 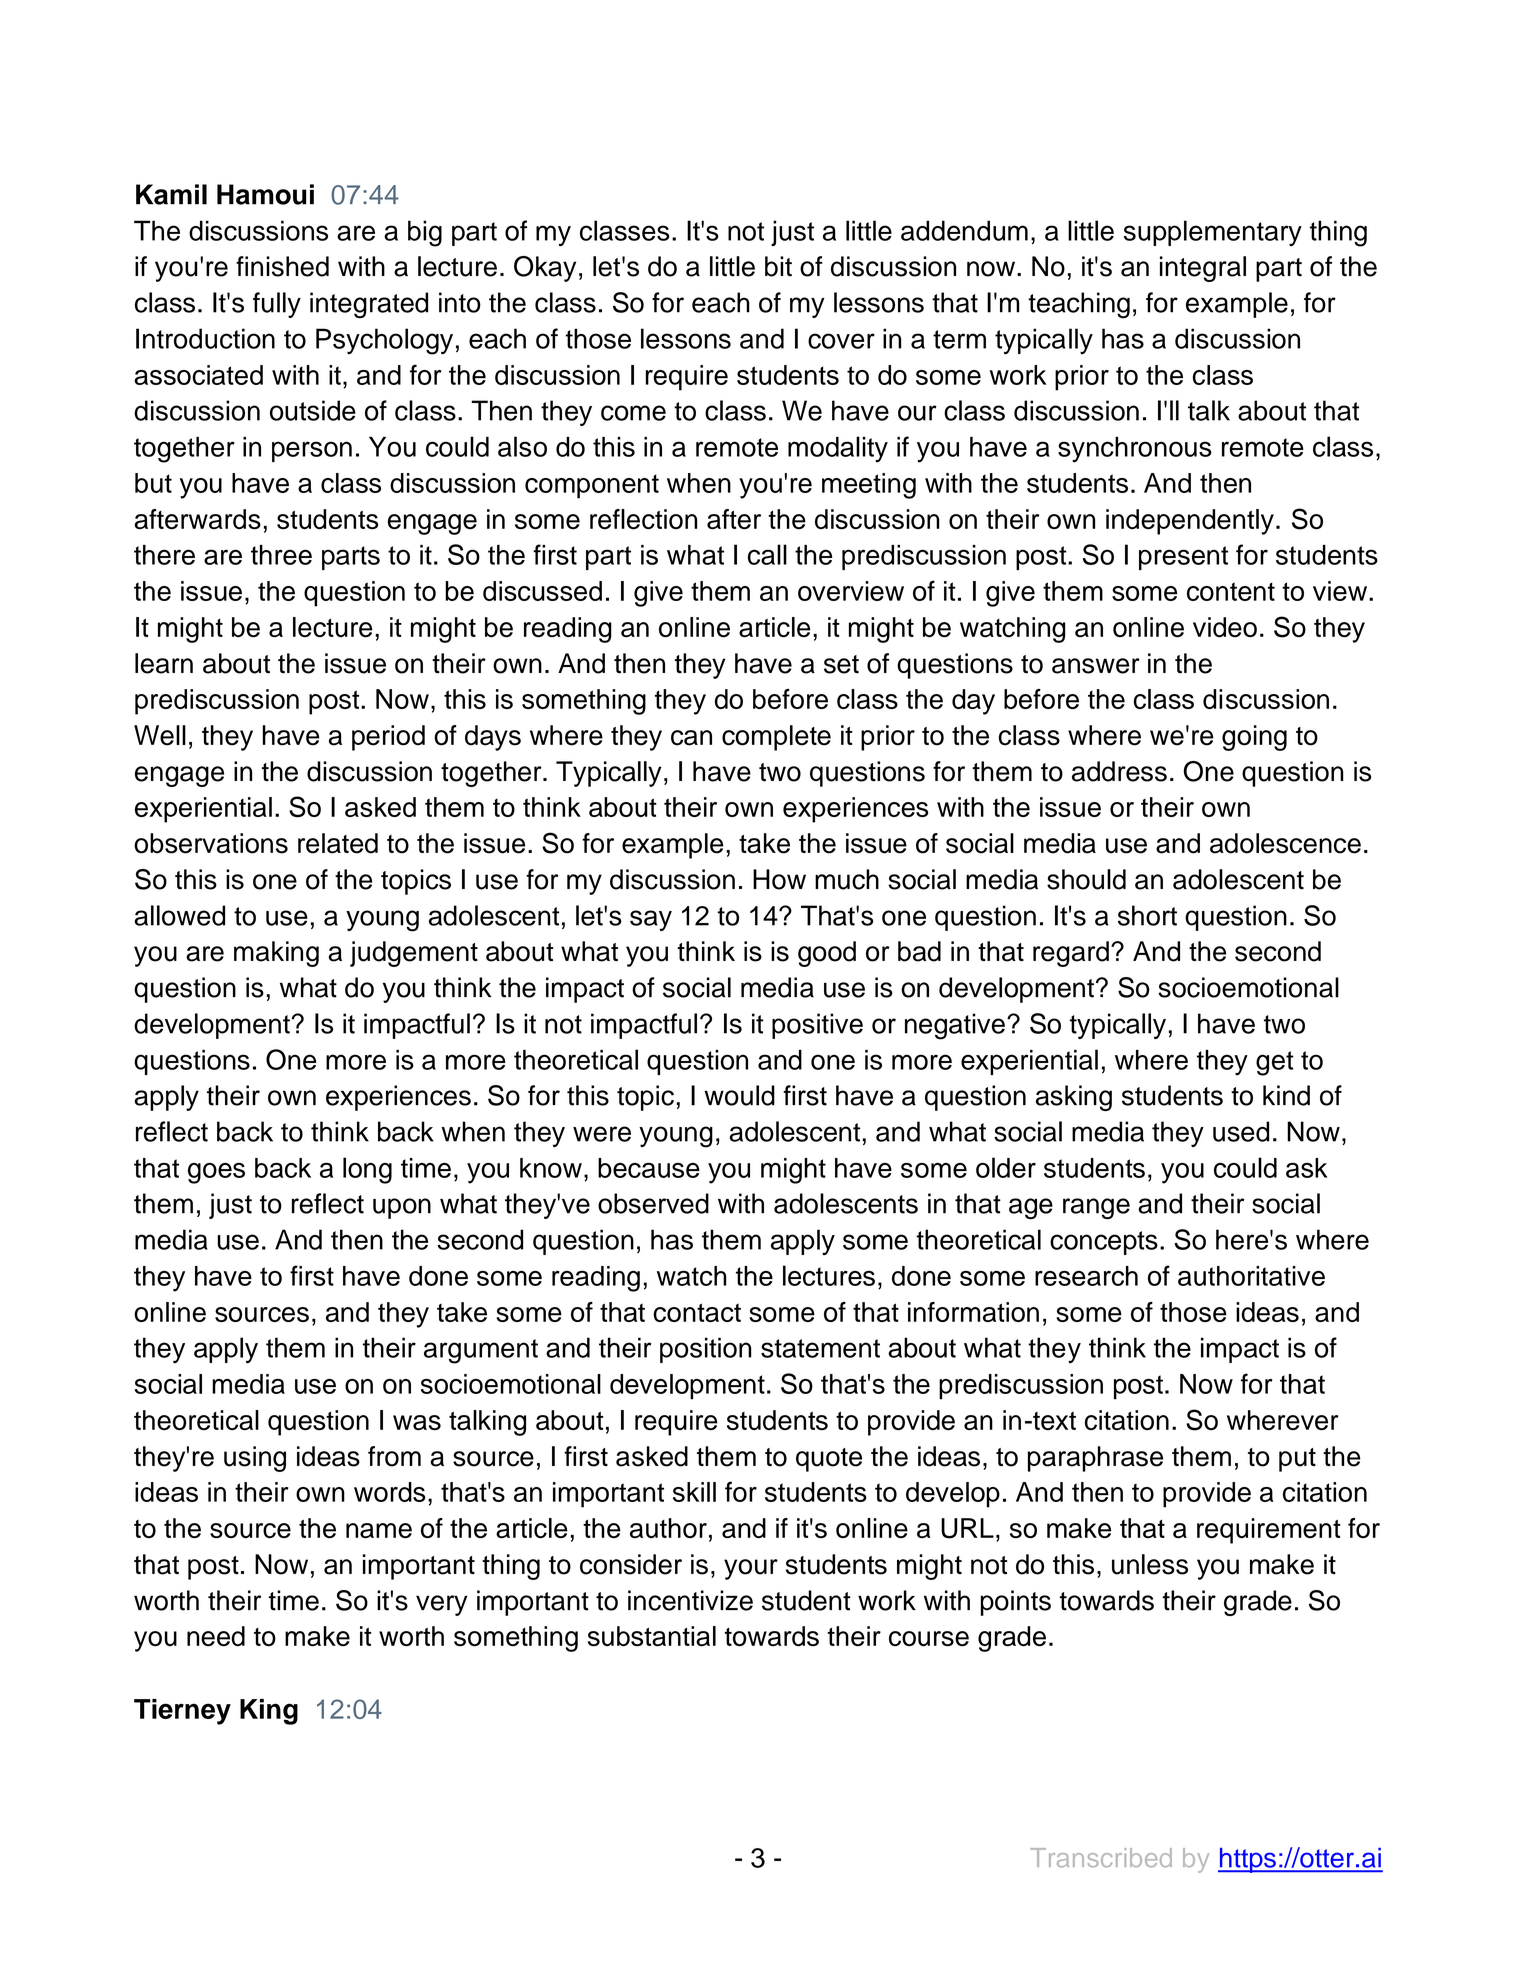 I want to click on video, so click(x=1225, y=627).
